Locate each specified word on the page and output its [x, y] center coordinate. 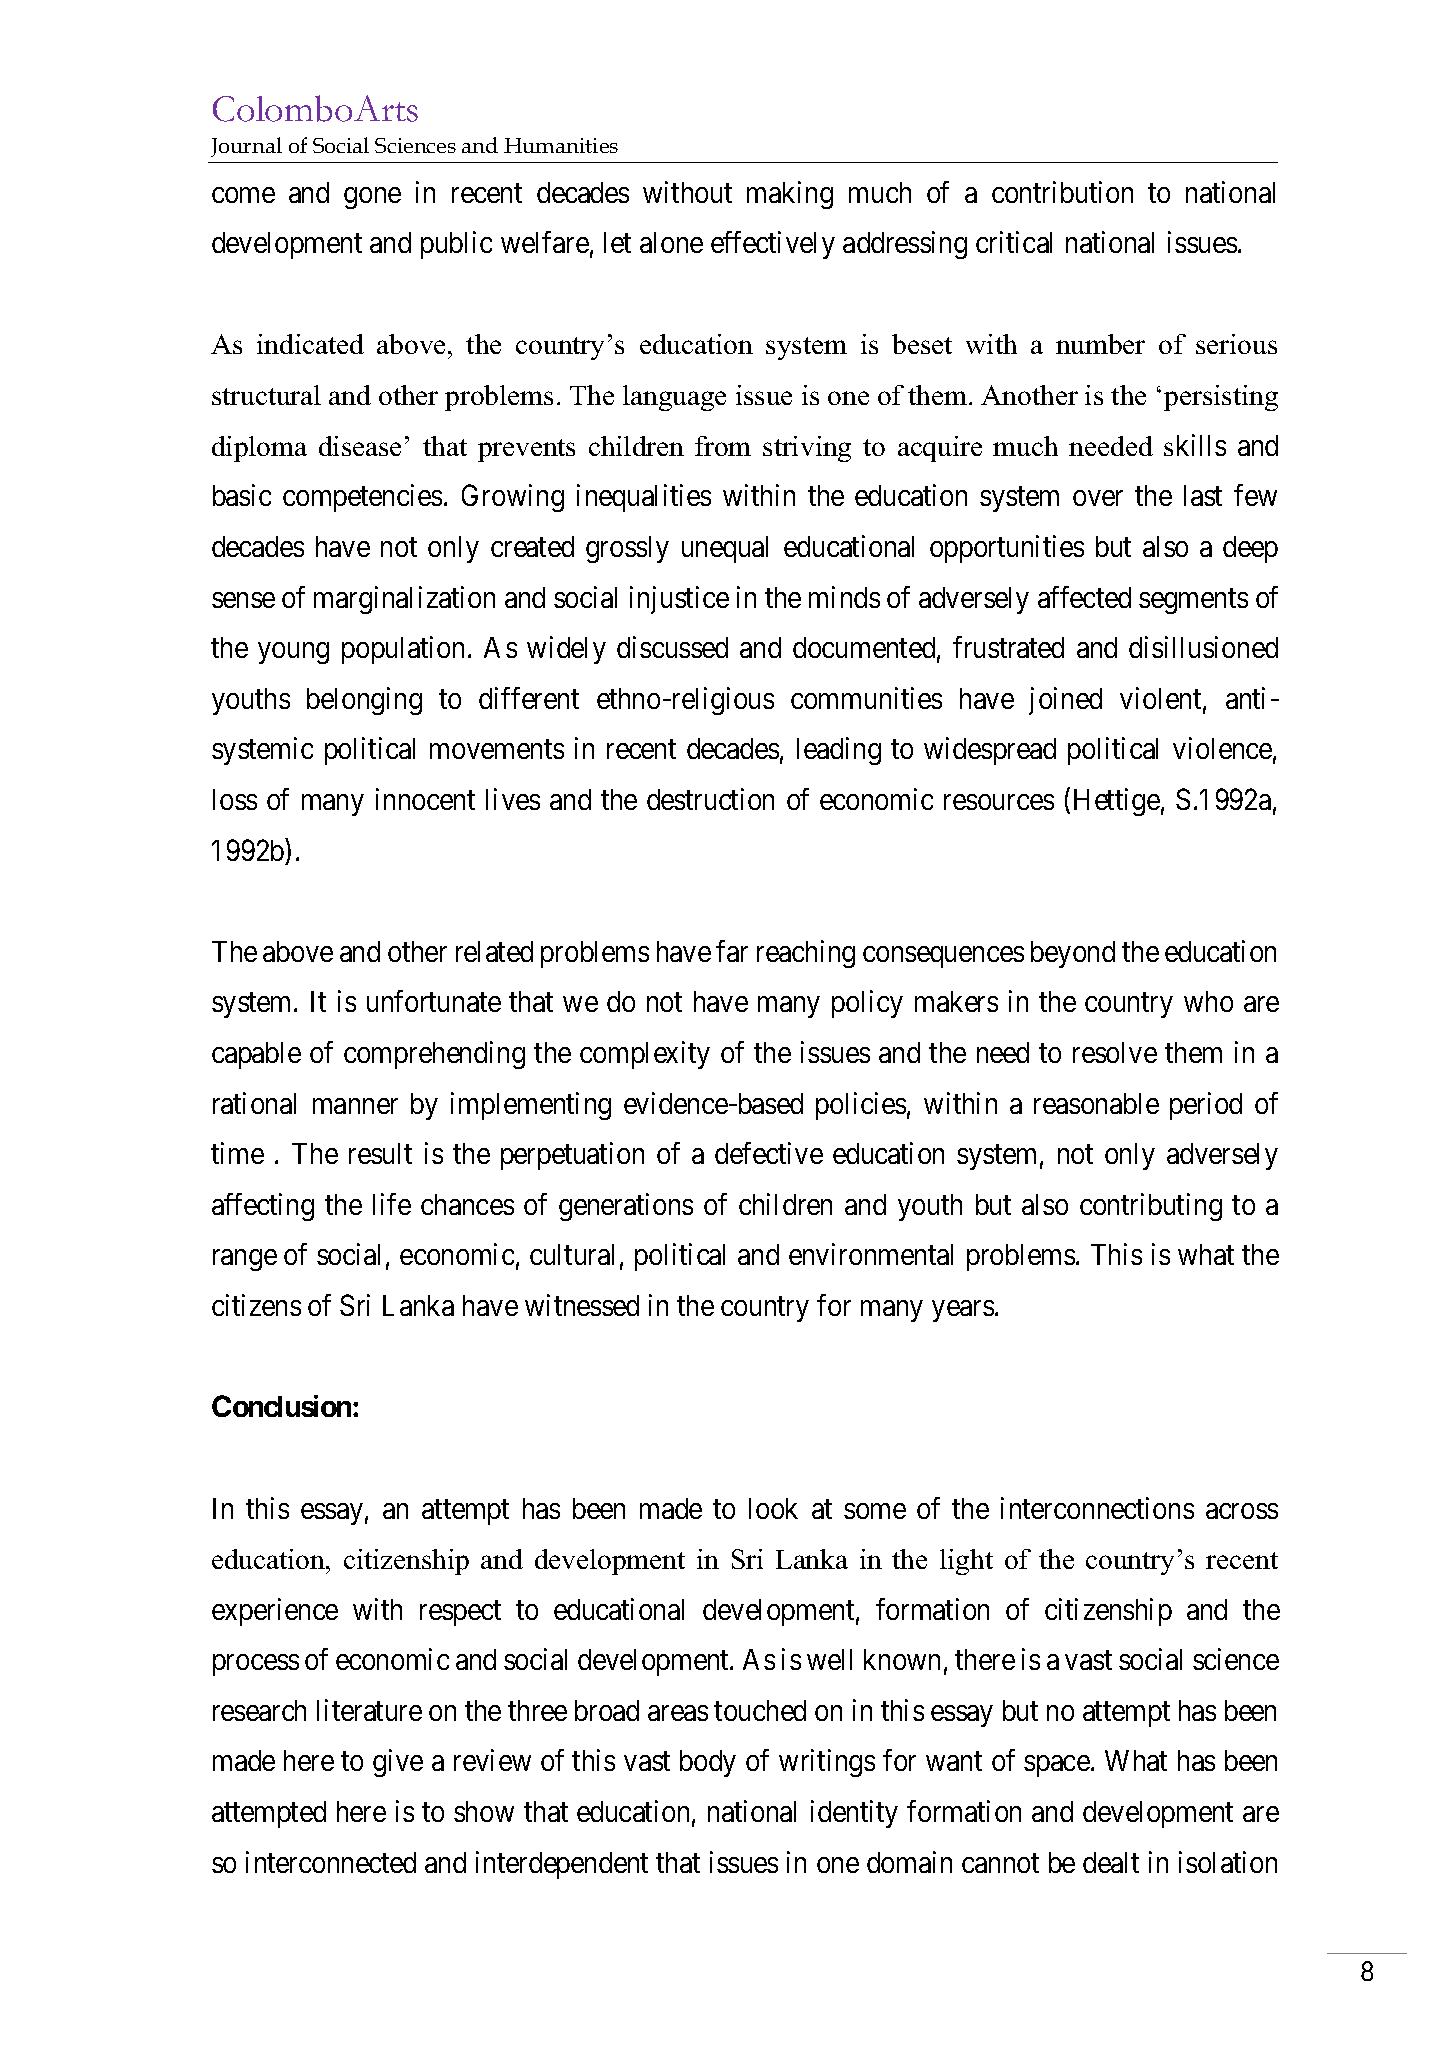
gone [372, 198]
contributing [1151, 1207]
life [392, 1204]
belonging [364, 701]
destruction [710, 799]
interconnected [331, 1862]
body [708, 1763]
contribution [1062, 192]
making [790, 195]
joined [1065, 701]
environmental [871, 1254]
